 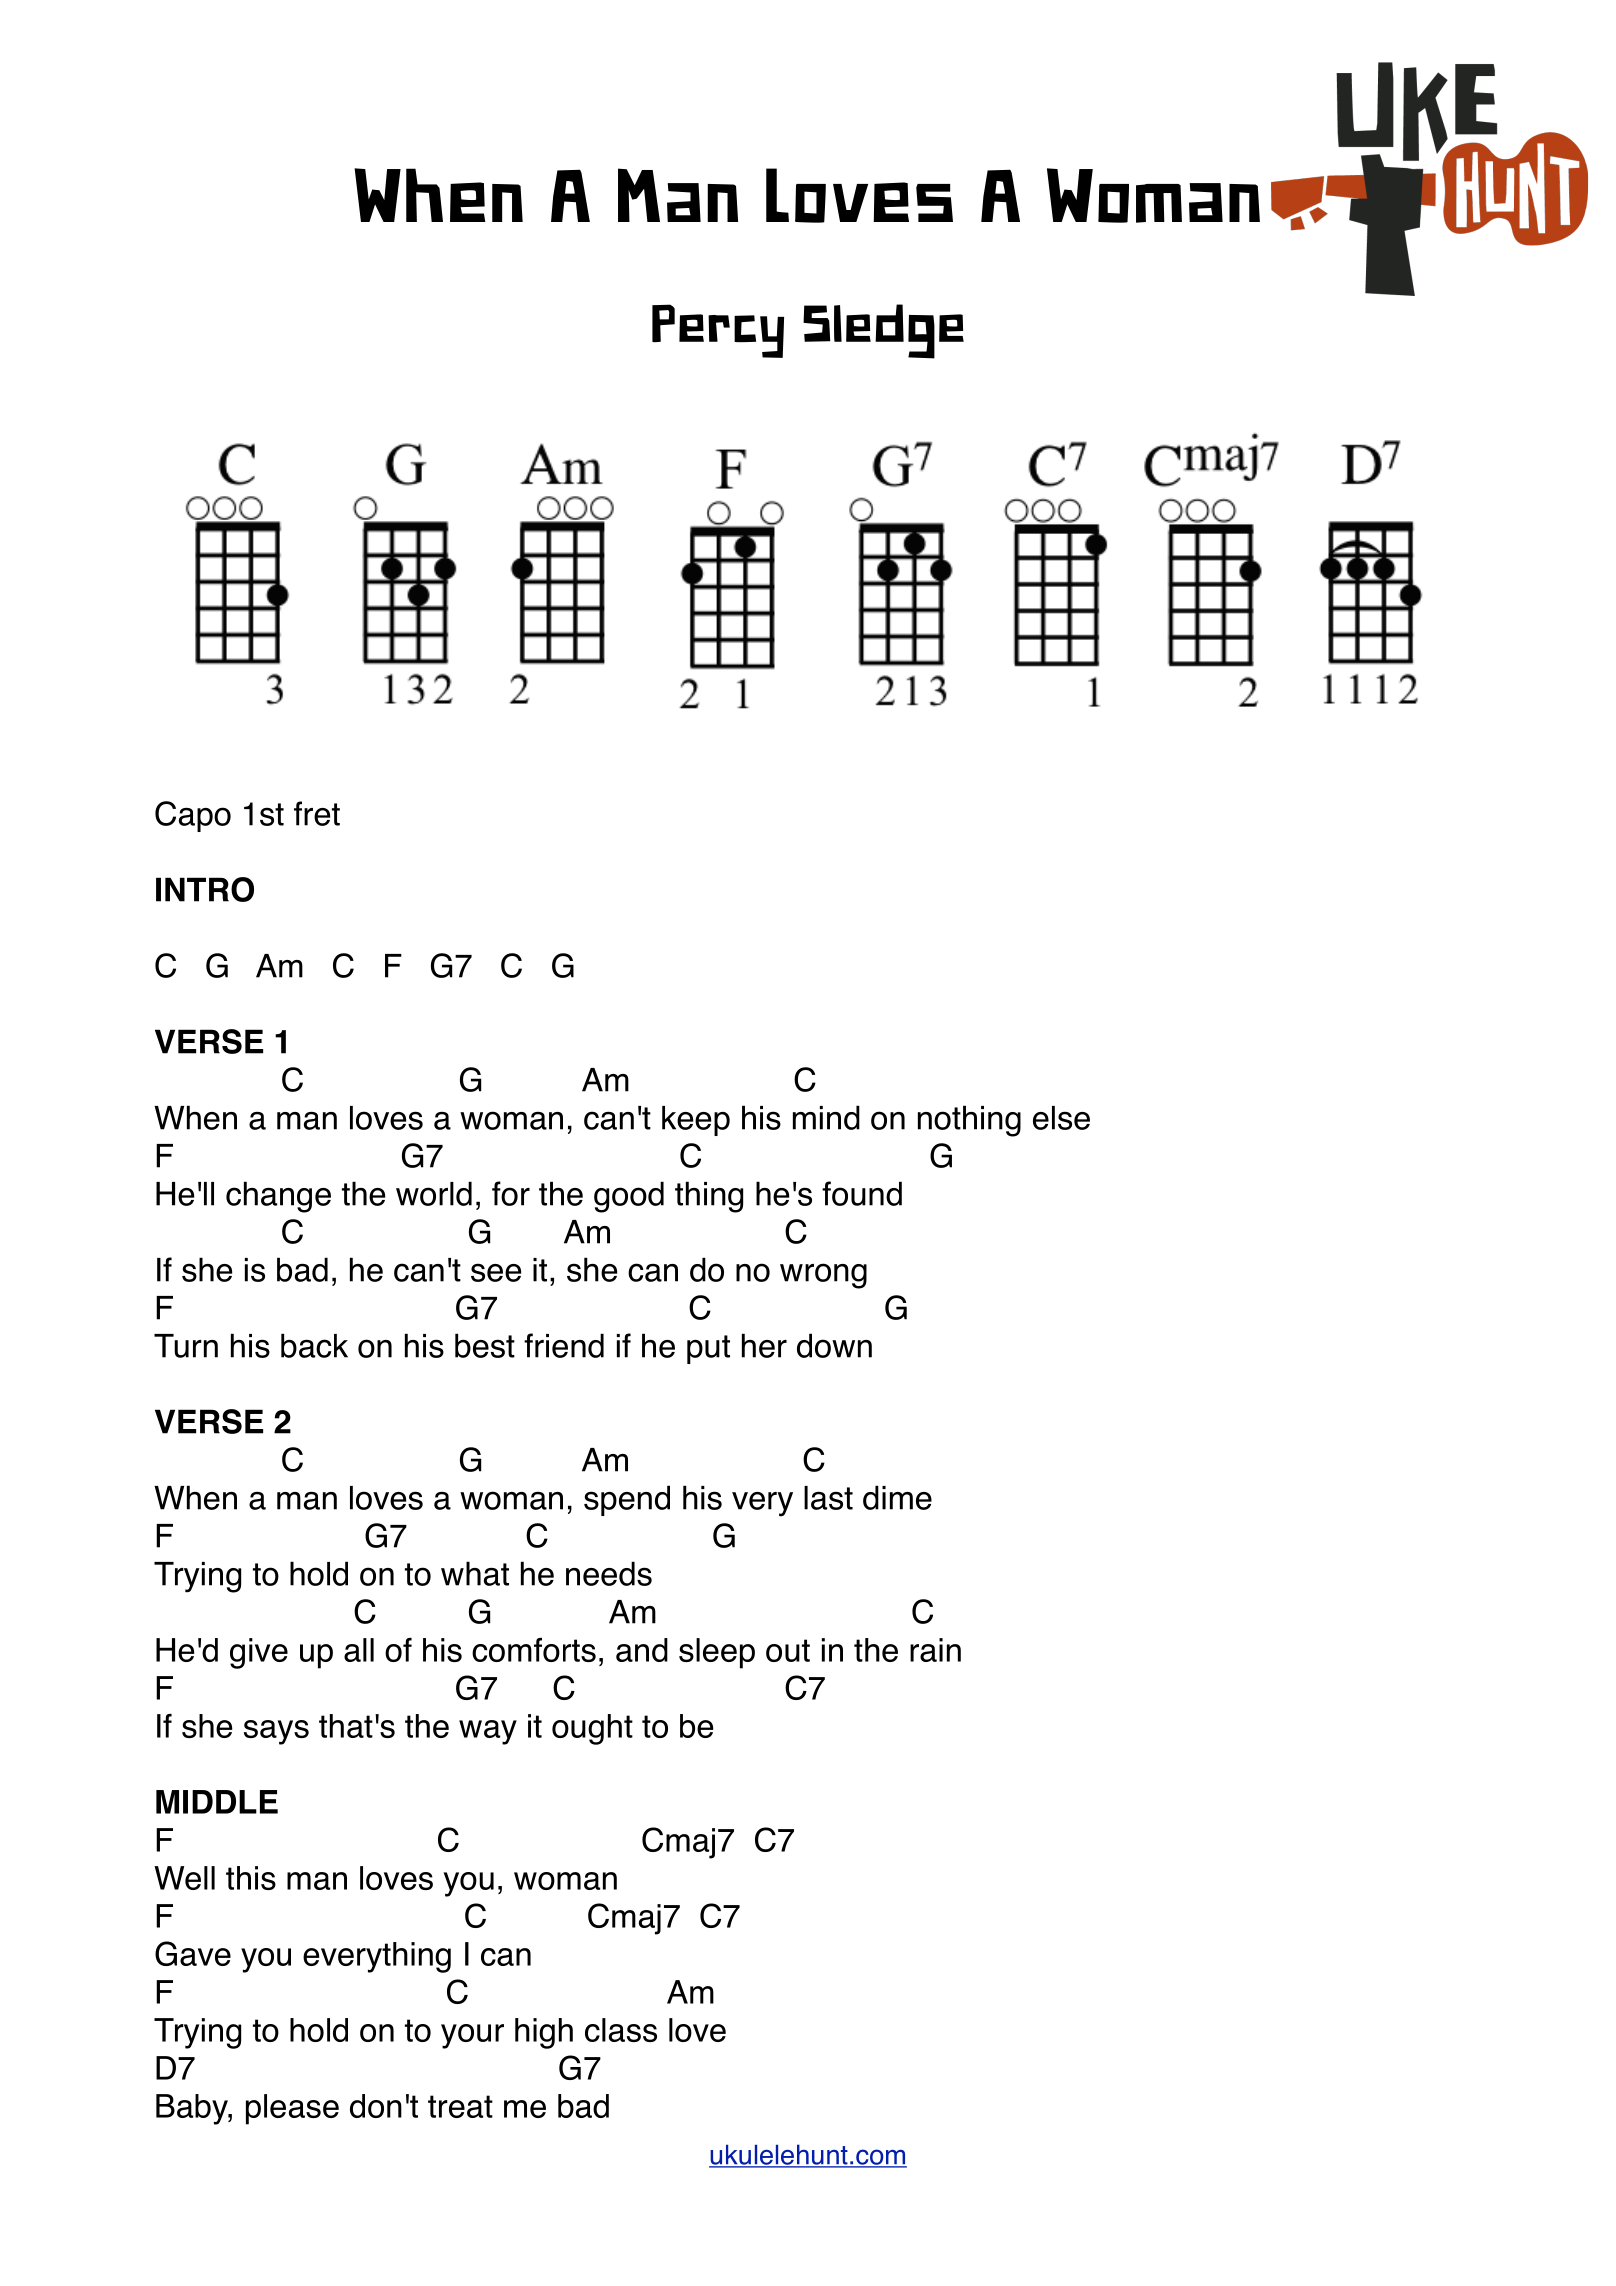 What do you see at coordinates (621, 2030) in the document?
I see `class` at bounding box center [621, 2030].
